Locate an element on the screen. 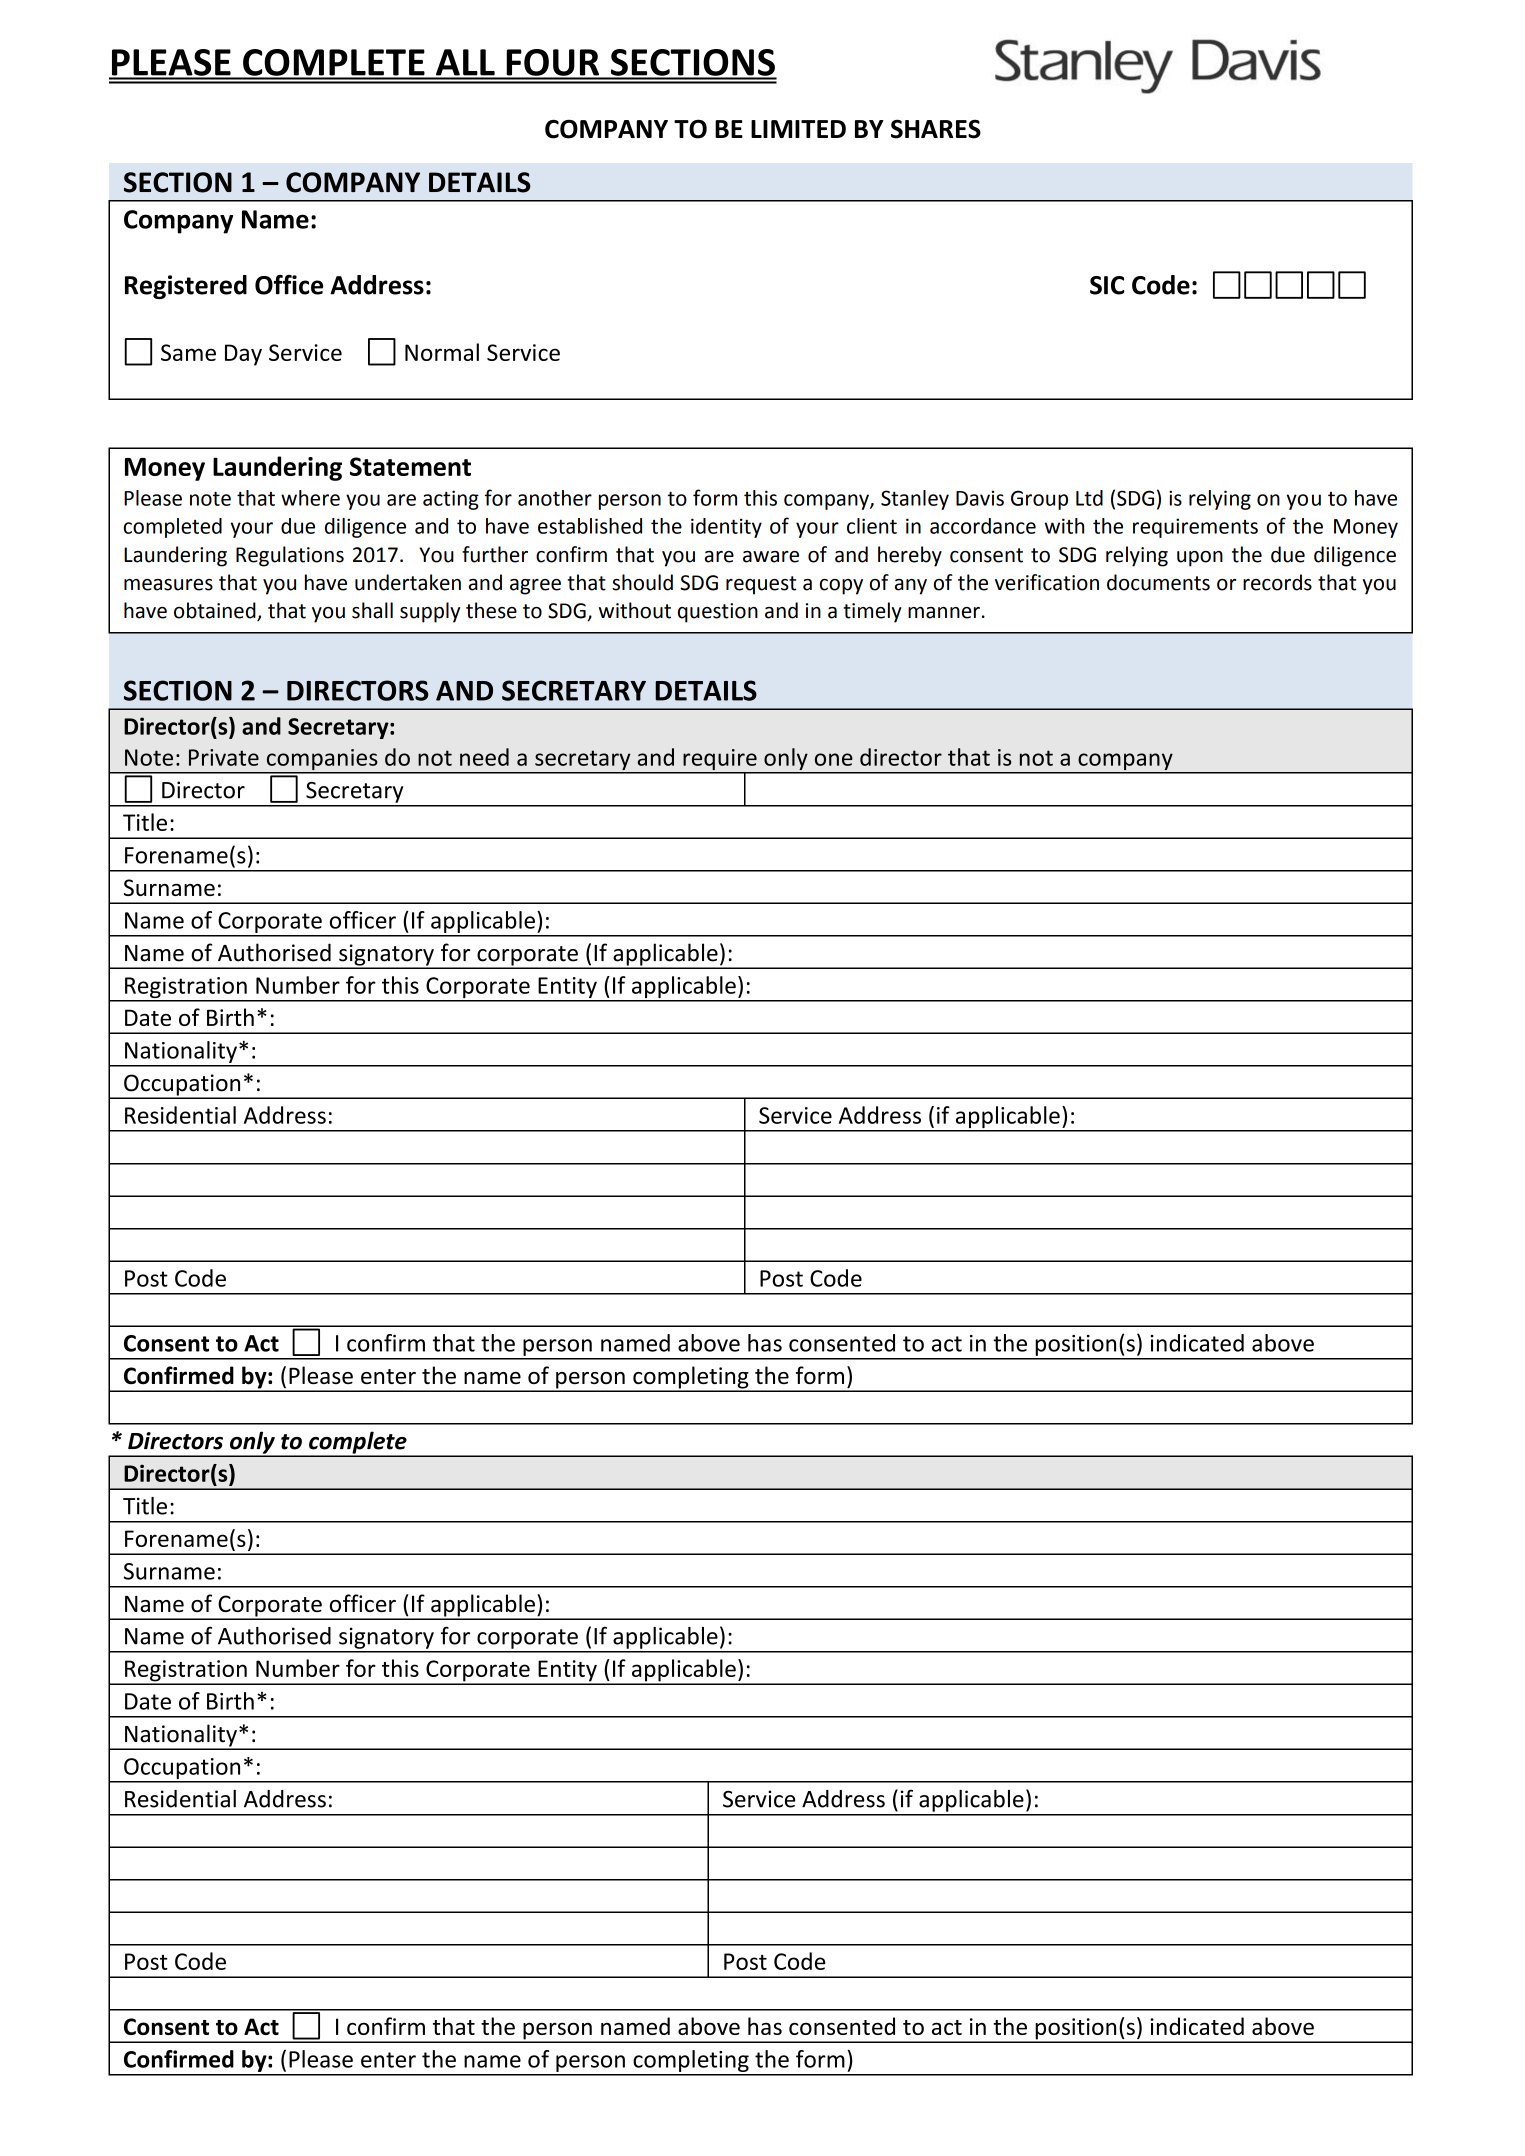  LIMITED is located at coordinates (798, 129).
